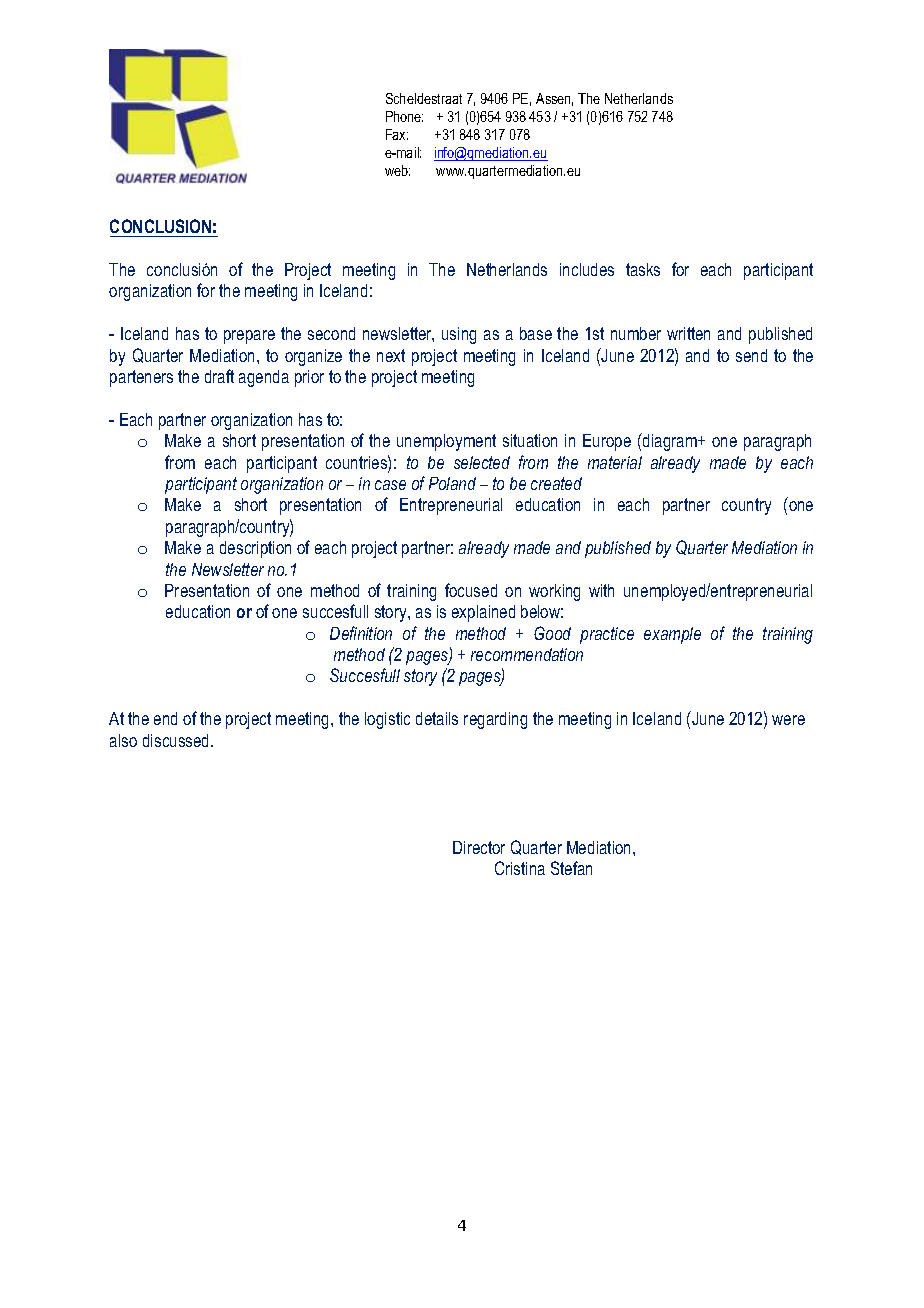 The height and width of the screenshot is (1308, 924). What do you see at coordinates (670, 442) in the screenshot?
I see `diagram` at bounding box center [670, 442].
